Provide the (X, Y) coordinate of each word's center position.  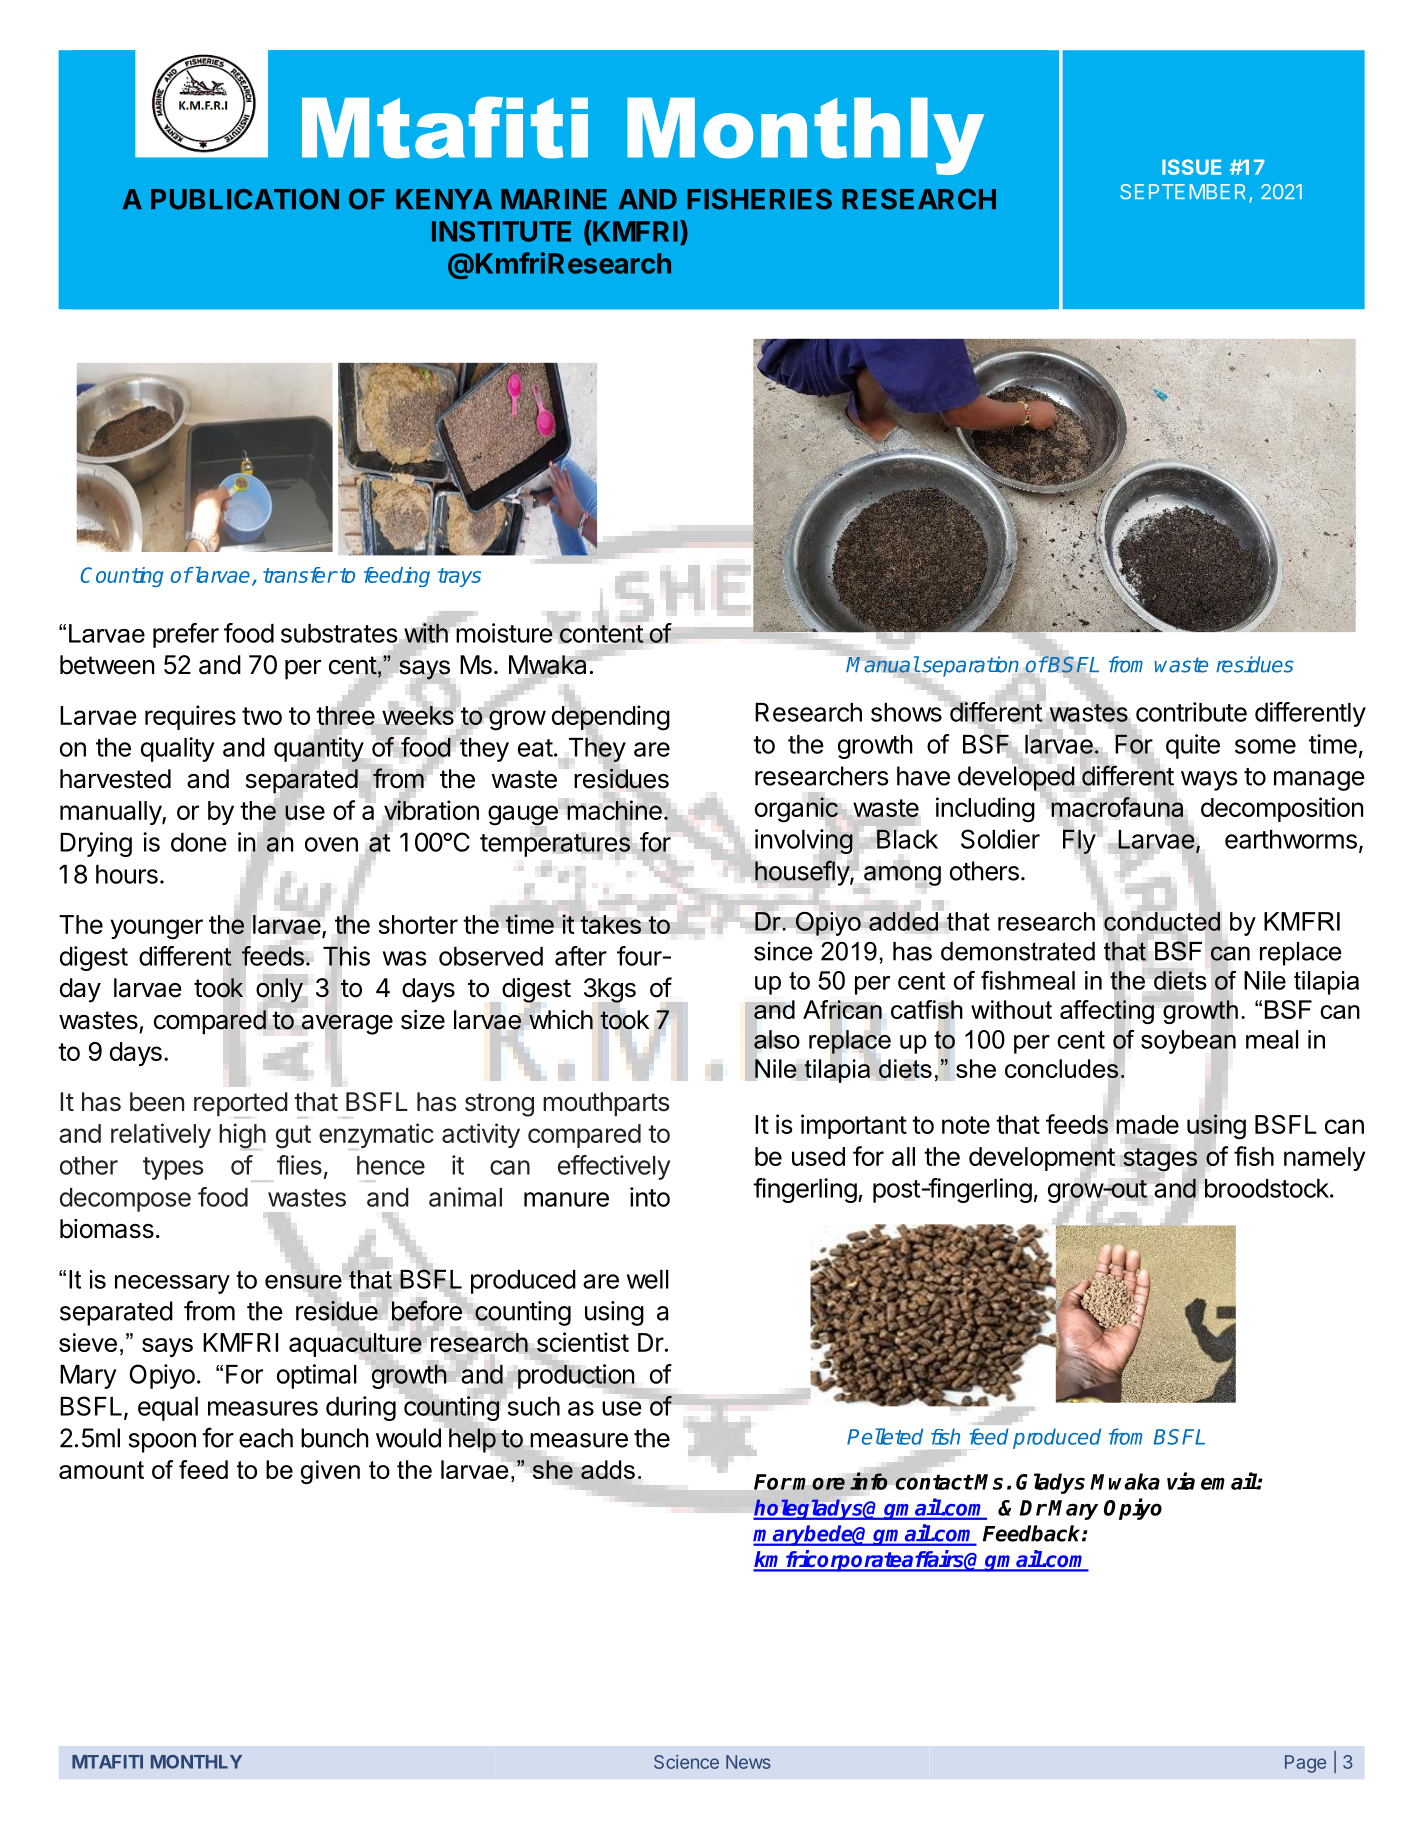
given (330, 1472)
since (783, 951)
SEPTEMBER (1185, 193)
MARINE (554, 199)
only (279, 990)
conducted (1162, 921)
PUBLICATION (245, 199)
